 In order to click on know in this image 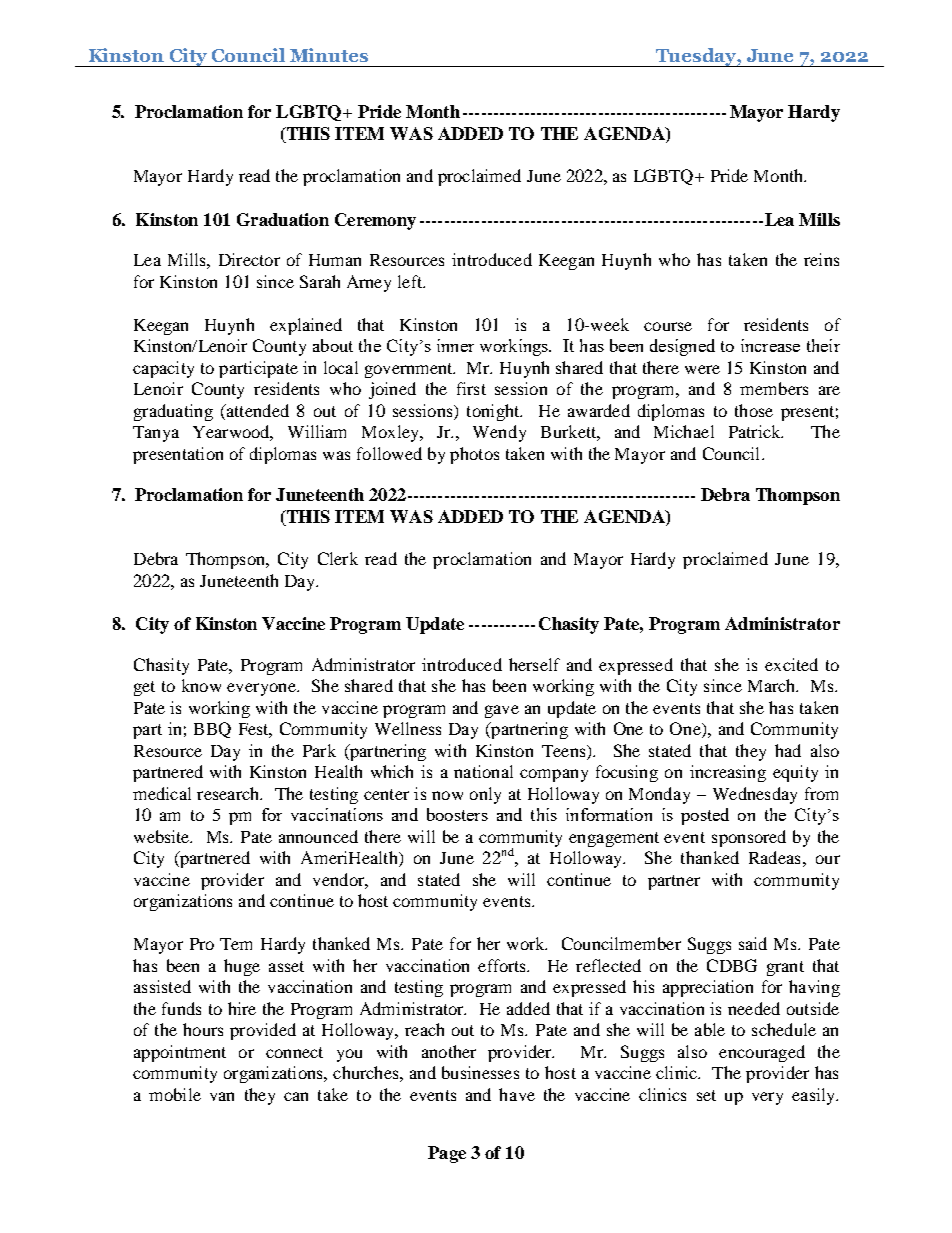, I will do `click(201, 685)`.
